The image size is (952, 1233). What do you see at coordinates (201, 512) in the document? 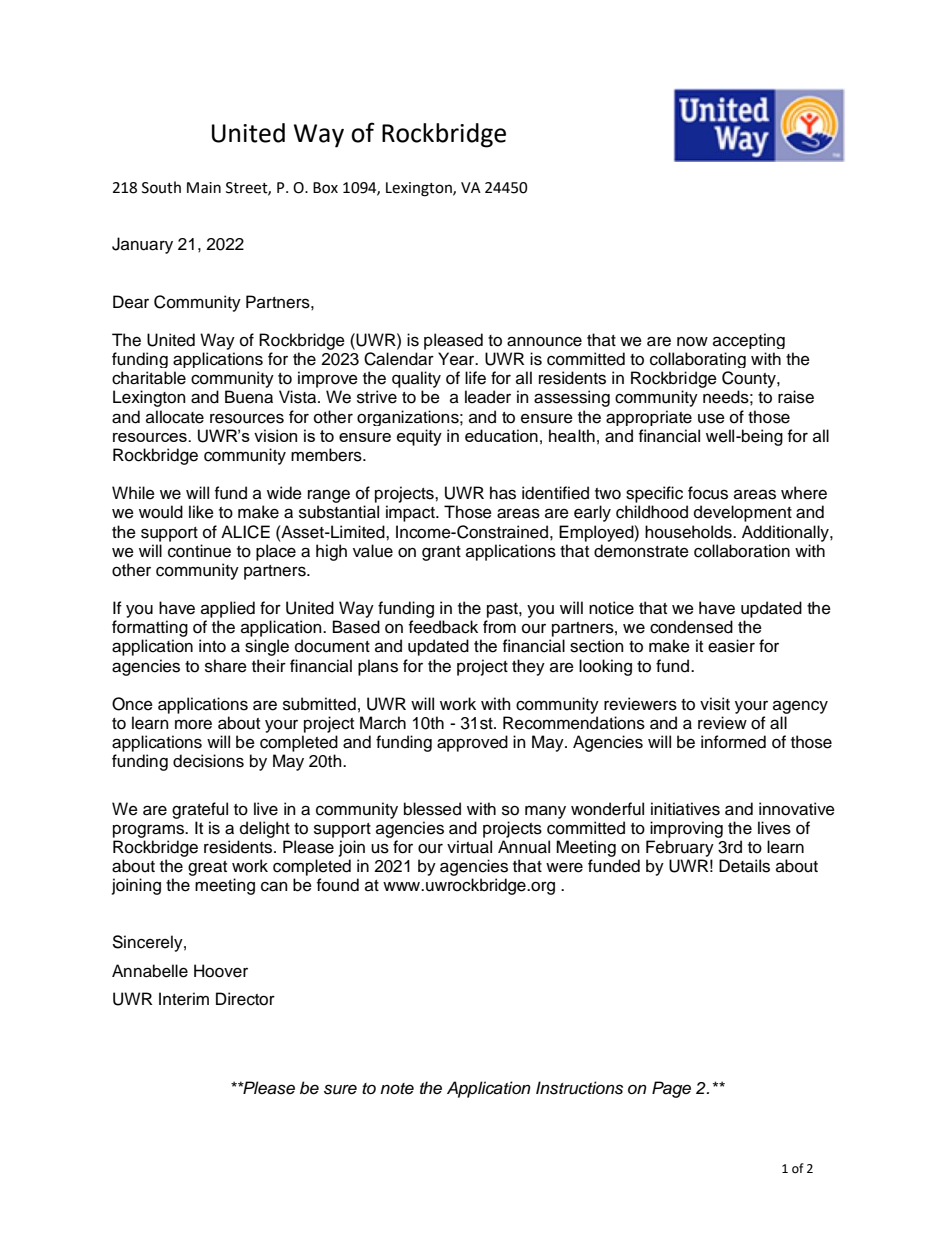
I see `like` at bounding box center [201, 512].
